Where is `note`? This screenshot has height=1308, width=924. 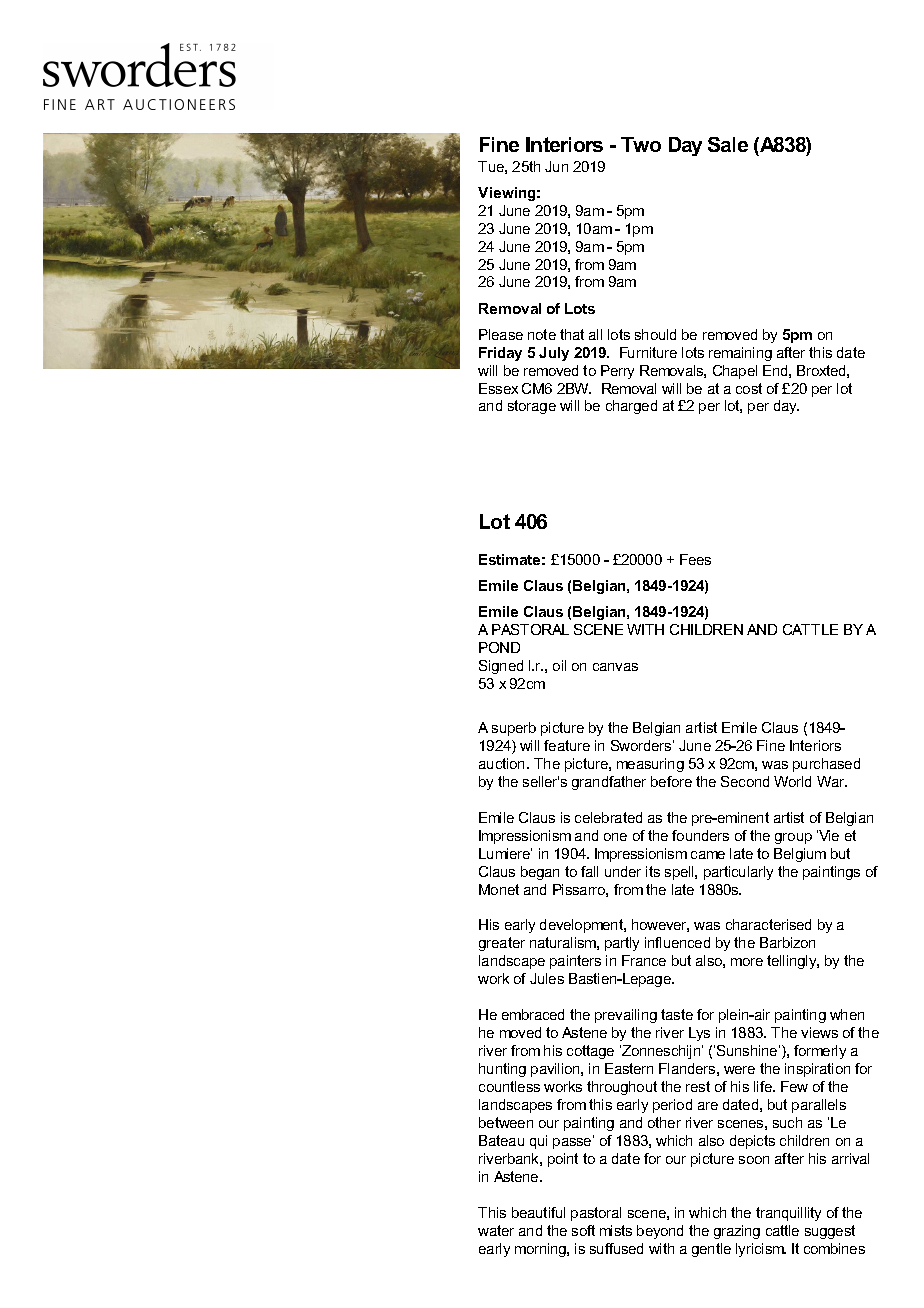 note is located at coordinates (542, 334).
